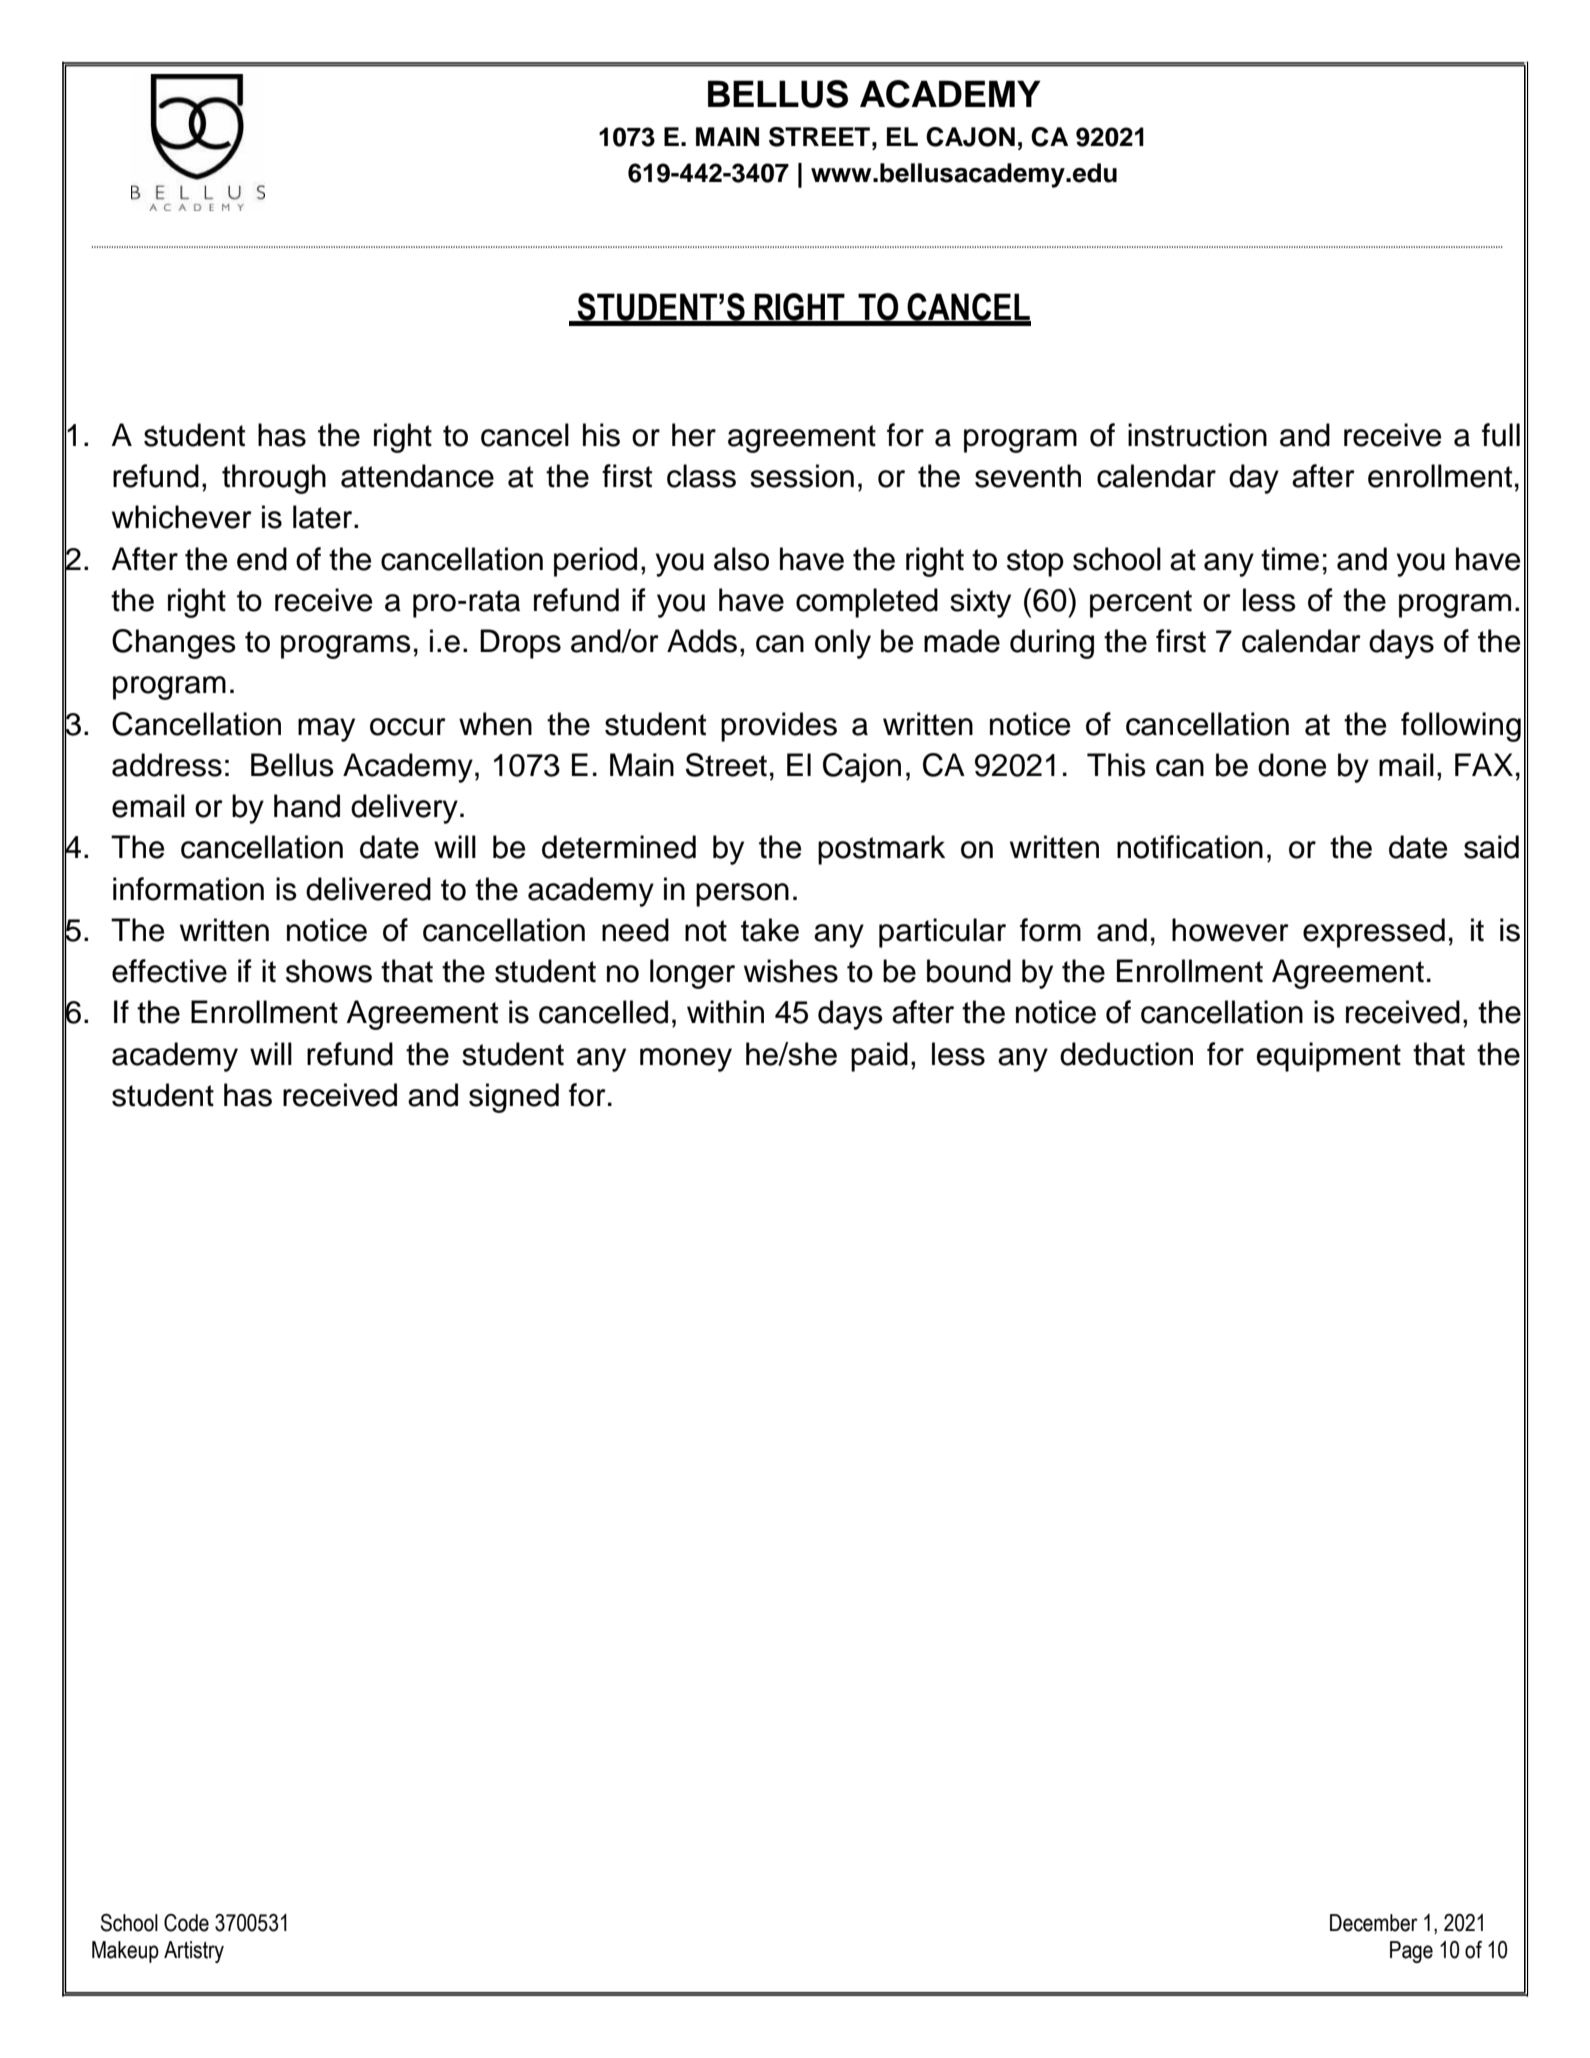 The width and height of the image is (1590, 2058). I want to click on Code, so click(186, 1923).
